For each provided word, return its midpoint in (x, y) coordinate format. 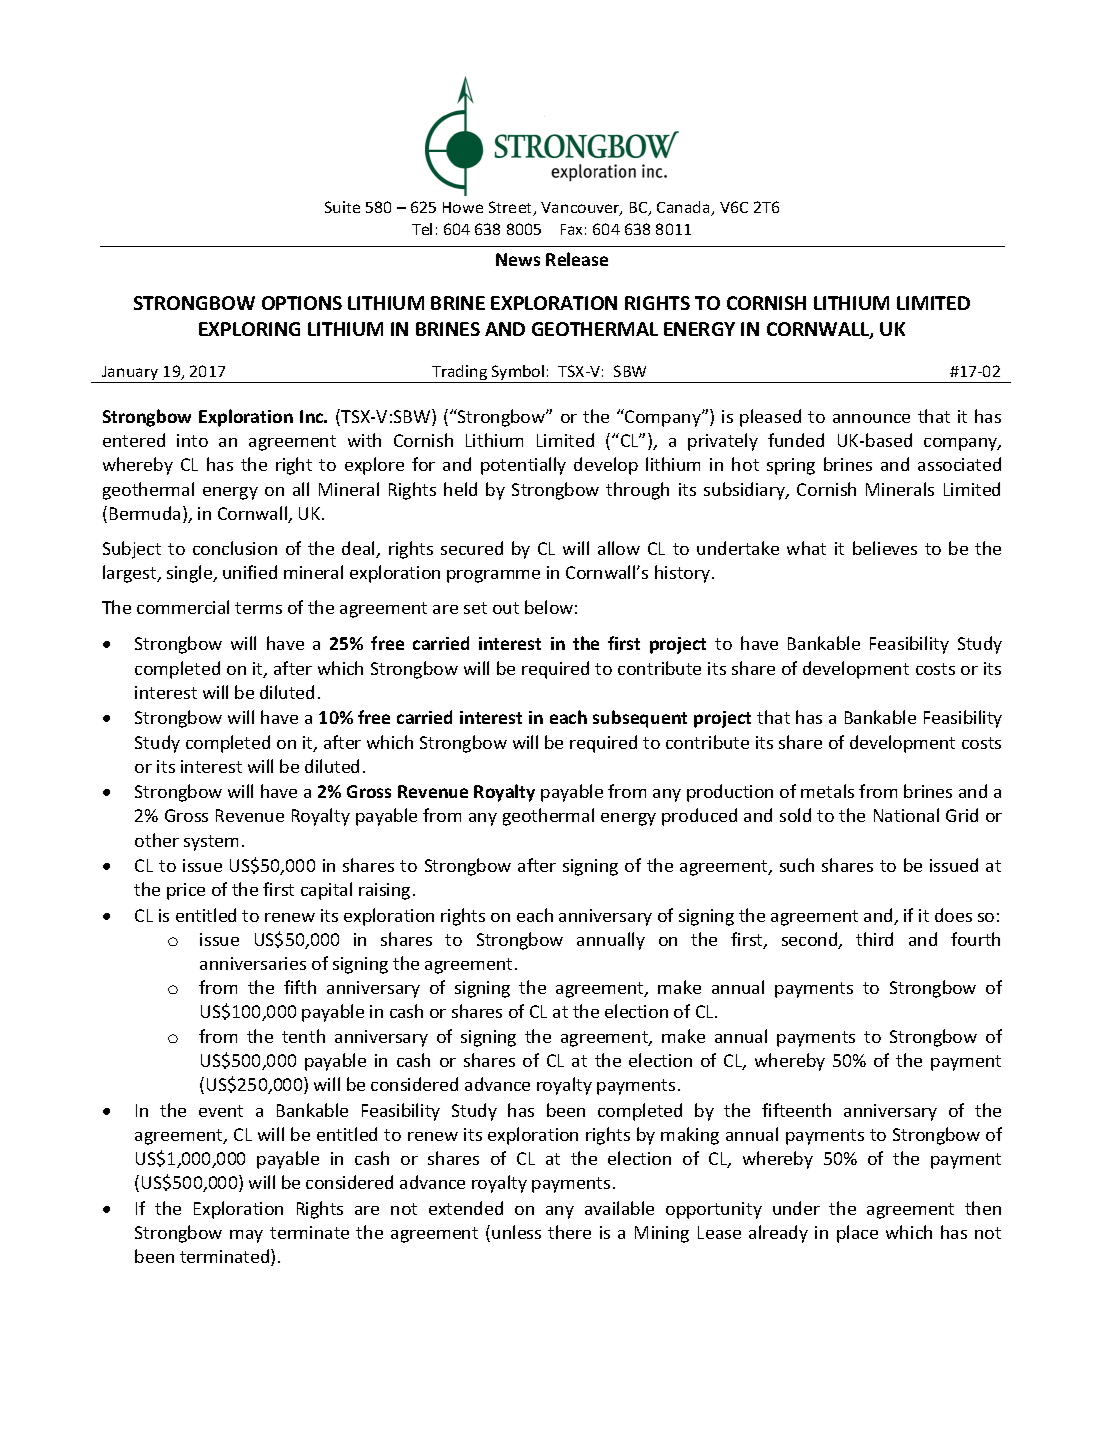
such (797, 865)
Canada (684, 208)
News (518, 259)
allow (619, 548)
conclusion (235, 548)
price (186, 891)
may (246, 1236)
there (569, 1232)
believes (885, 548)
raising (384, 891)
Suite (342, 207)
